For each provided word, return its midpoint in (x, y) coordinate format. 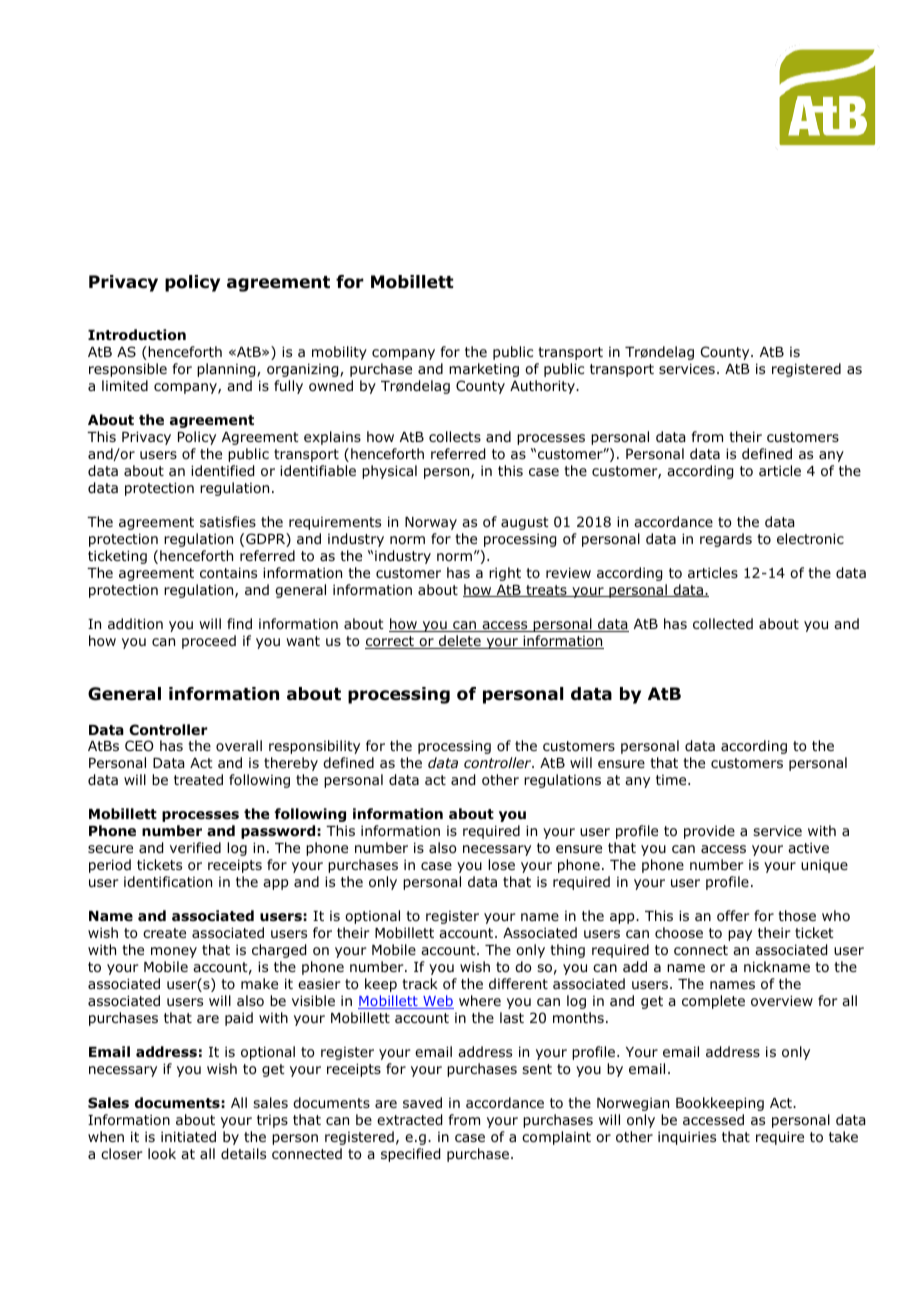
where (480, 1000)
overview (782, 1001)
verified (195, 847)
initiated (188, 1136)
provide (709, 832)
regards (726, 540)
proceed (209, 642)
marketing (484, 370)
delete (460, 642)
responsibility (314, 747)
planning (227, 370)
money (174, 952)
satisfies (228, 521)
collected (723, 624)
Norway (431, 523)
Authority (543, 387)
